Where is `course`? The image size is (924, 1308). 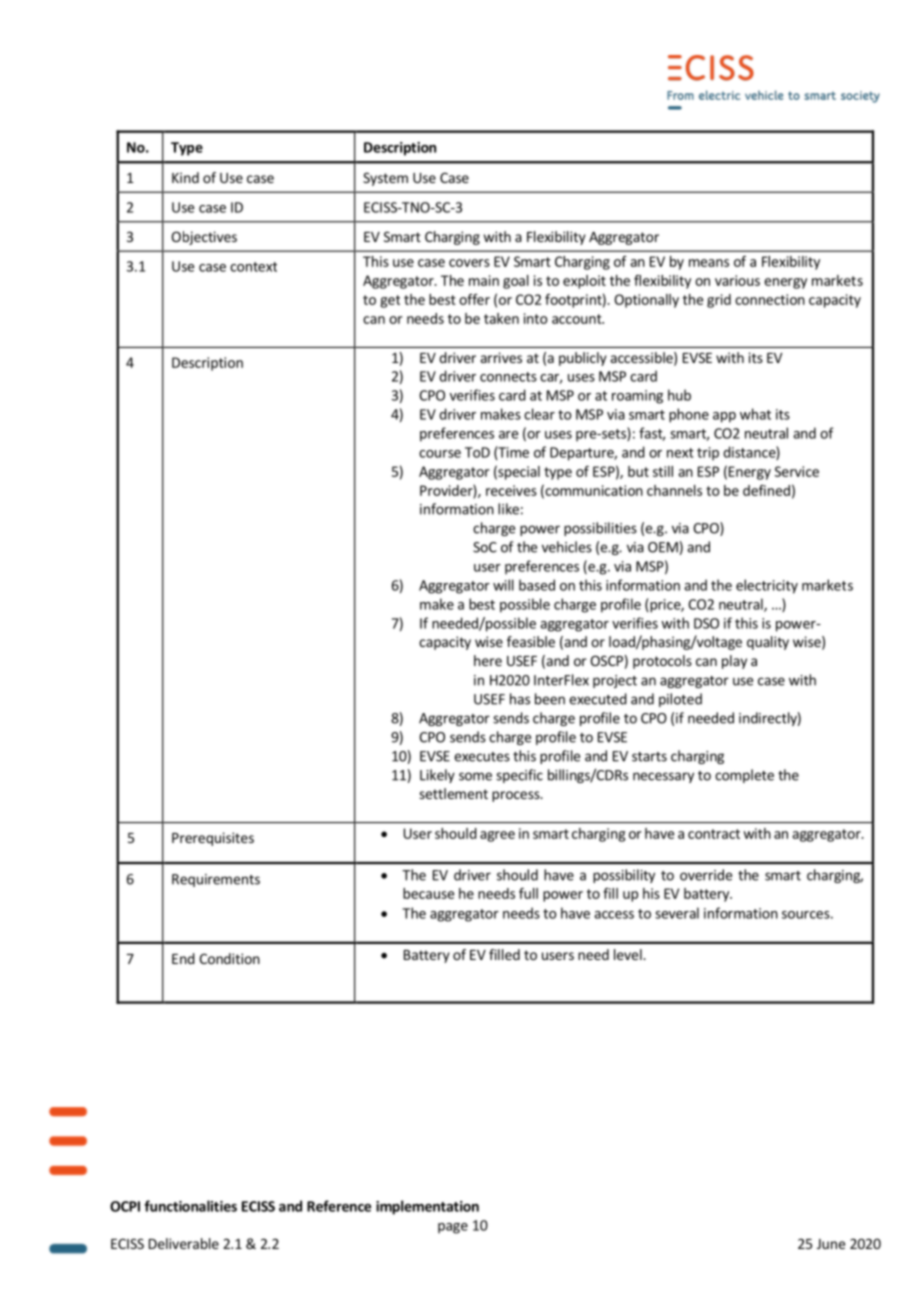 course is located at coordinates (440, 454).
